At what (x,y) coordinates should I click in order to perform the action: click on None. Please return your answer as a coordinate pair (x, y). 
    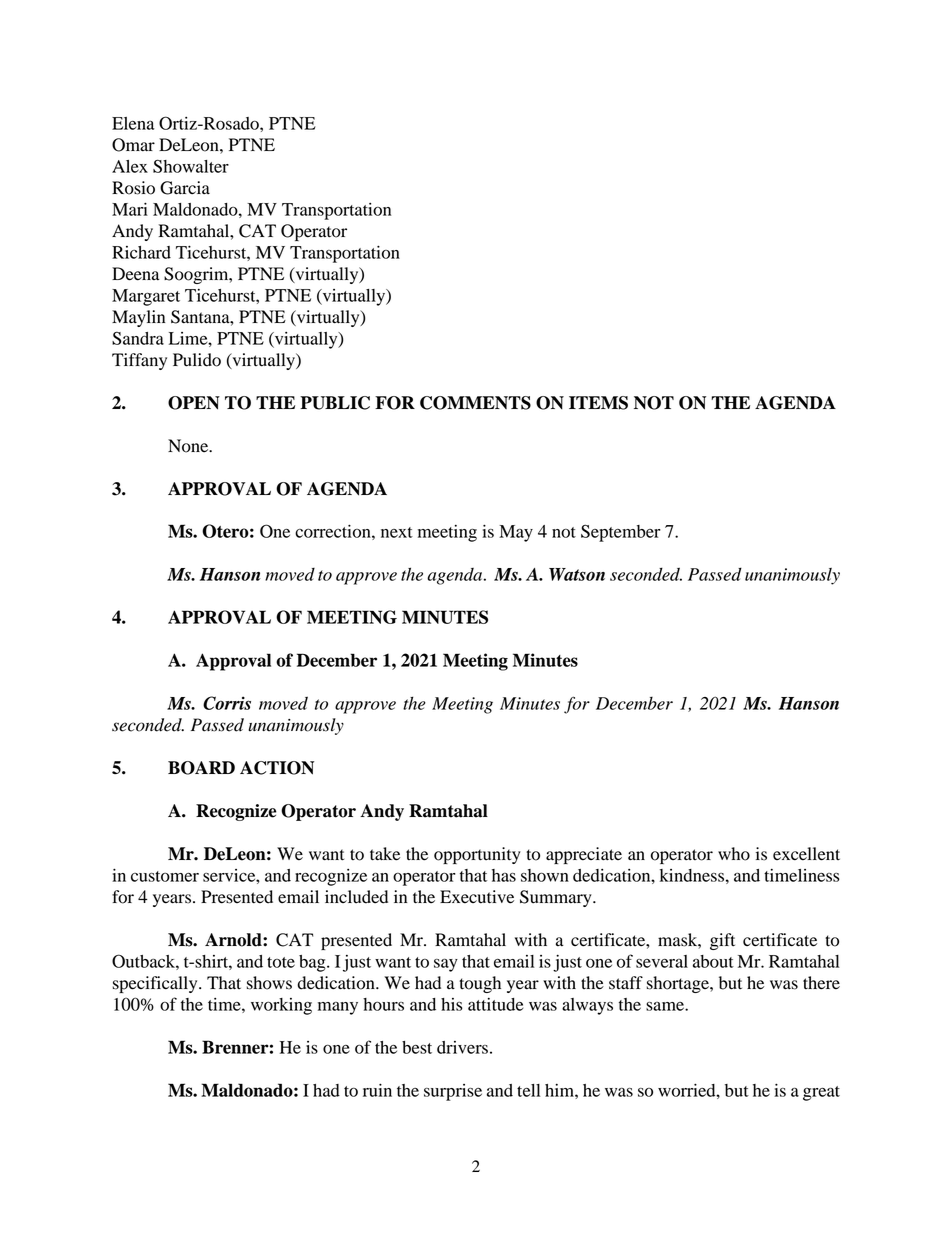
    Looking at the image, I should click on (189, 446).
